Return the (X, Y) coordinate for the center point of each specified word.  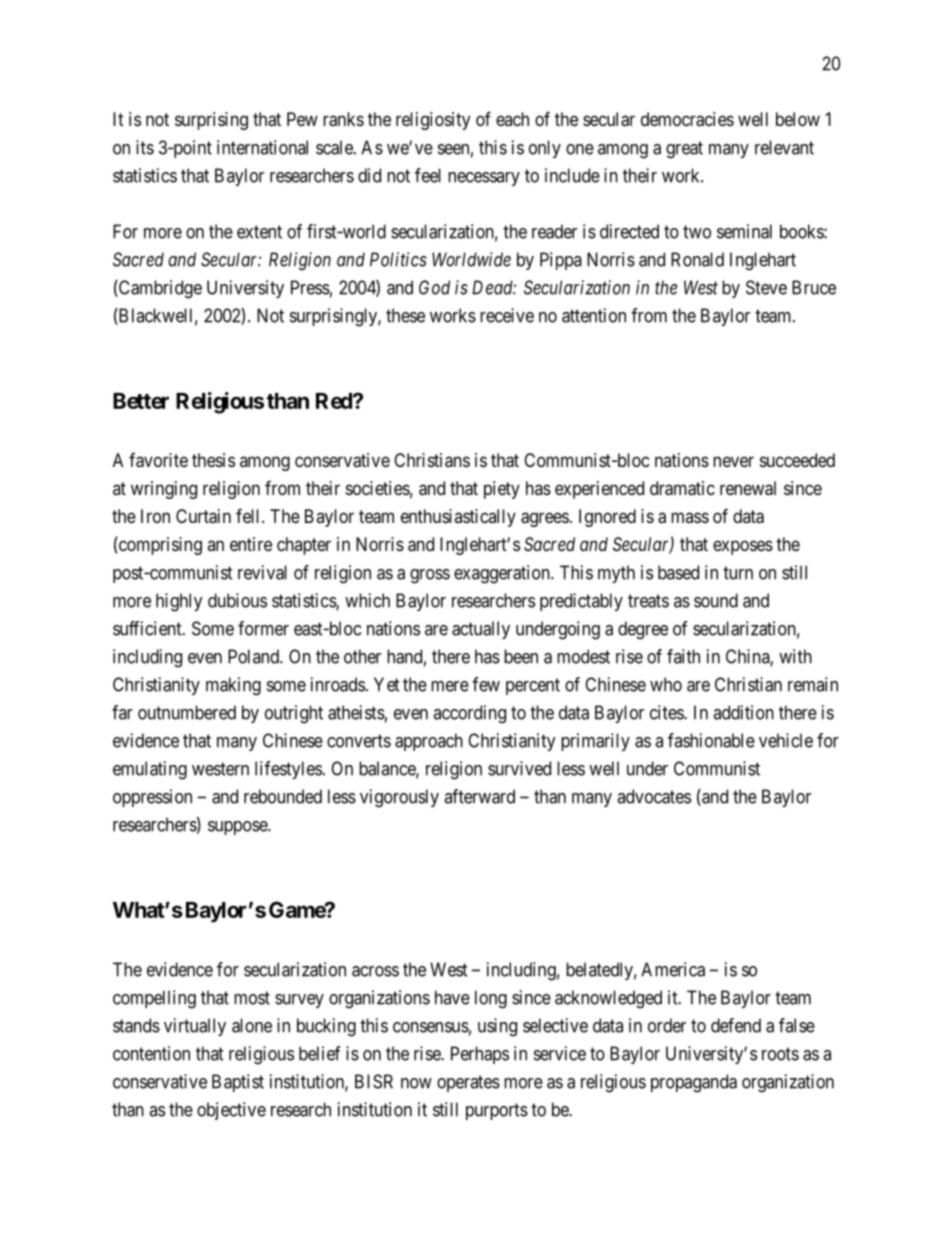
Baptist (238, 1083)
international (262, 147)
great (684, 150)
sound (716, 600)
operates (468, 1083)
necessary (484, 179)
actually (481, 630)
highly (179, 602)
